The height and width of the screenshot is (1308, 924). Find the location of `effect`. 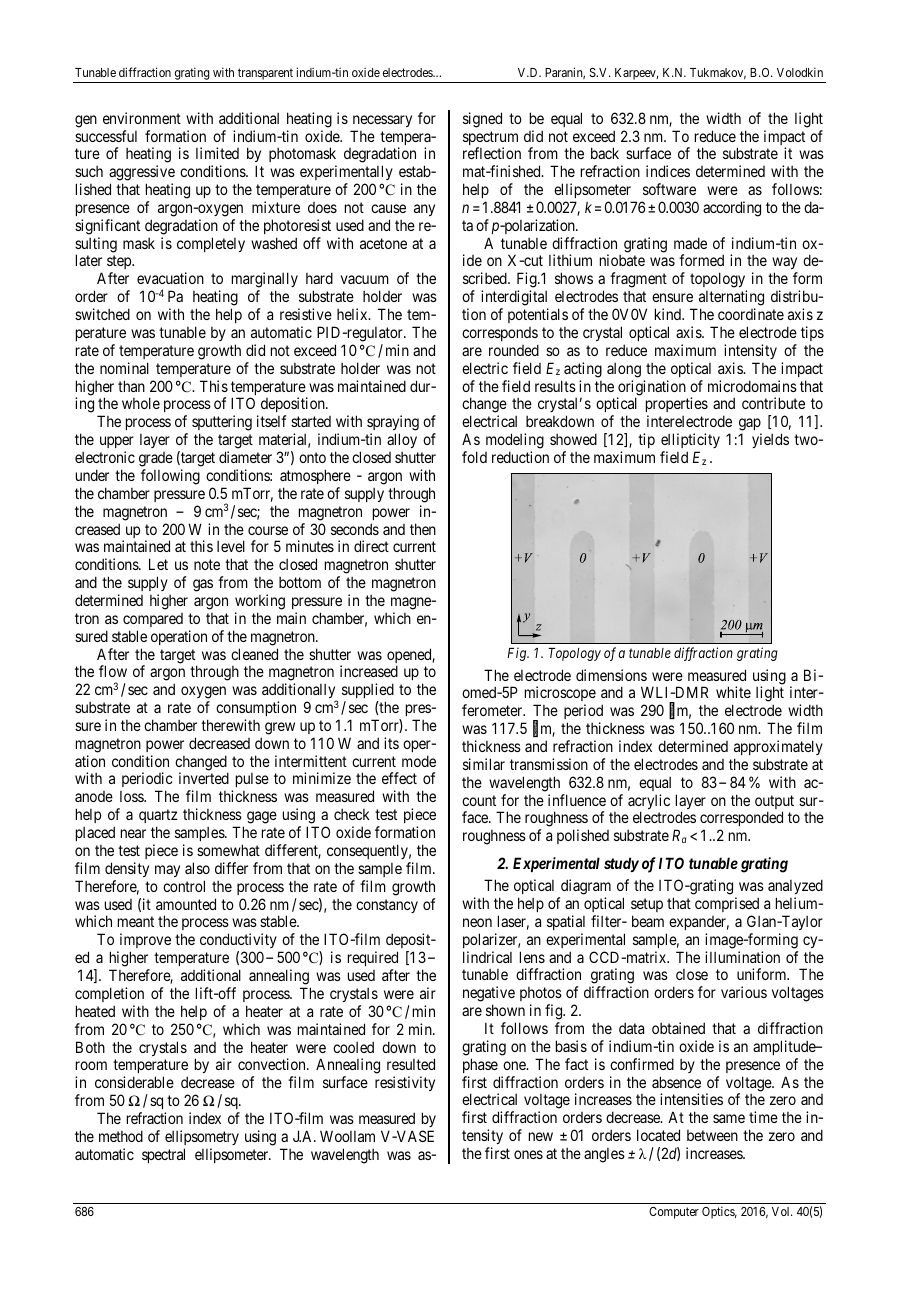

effect is located at coordinates (399, 778).
